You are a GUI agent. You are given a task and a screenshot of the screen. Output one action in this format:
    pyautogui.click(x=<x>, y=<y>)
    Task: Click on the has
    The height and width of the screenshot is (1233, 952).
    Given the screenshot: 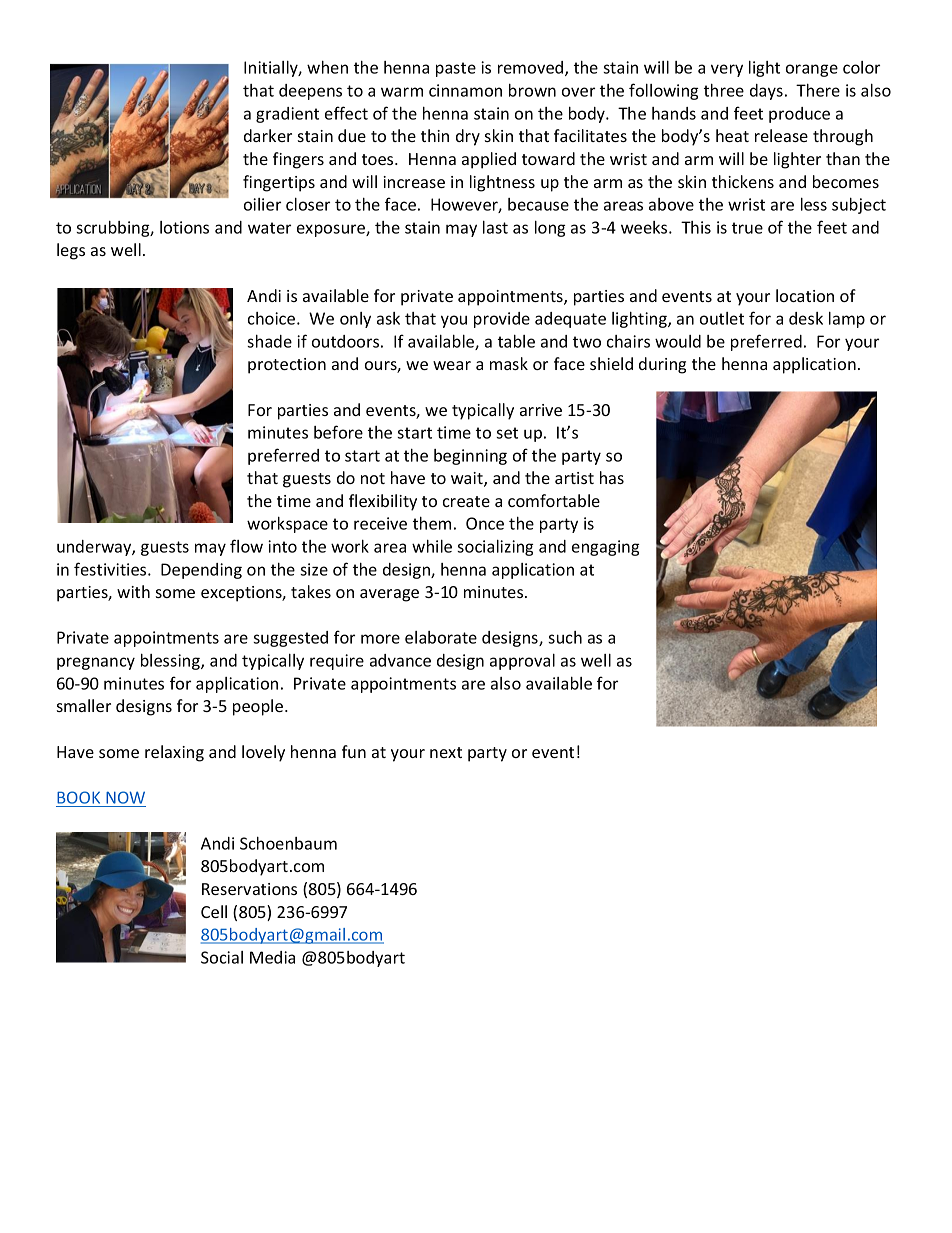 What is the action you would take?
    pyautogui.click(x=612, y=477)
